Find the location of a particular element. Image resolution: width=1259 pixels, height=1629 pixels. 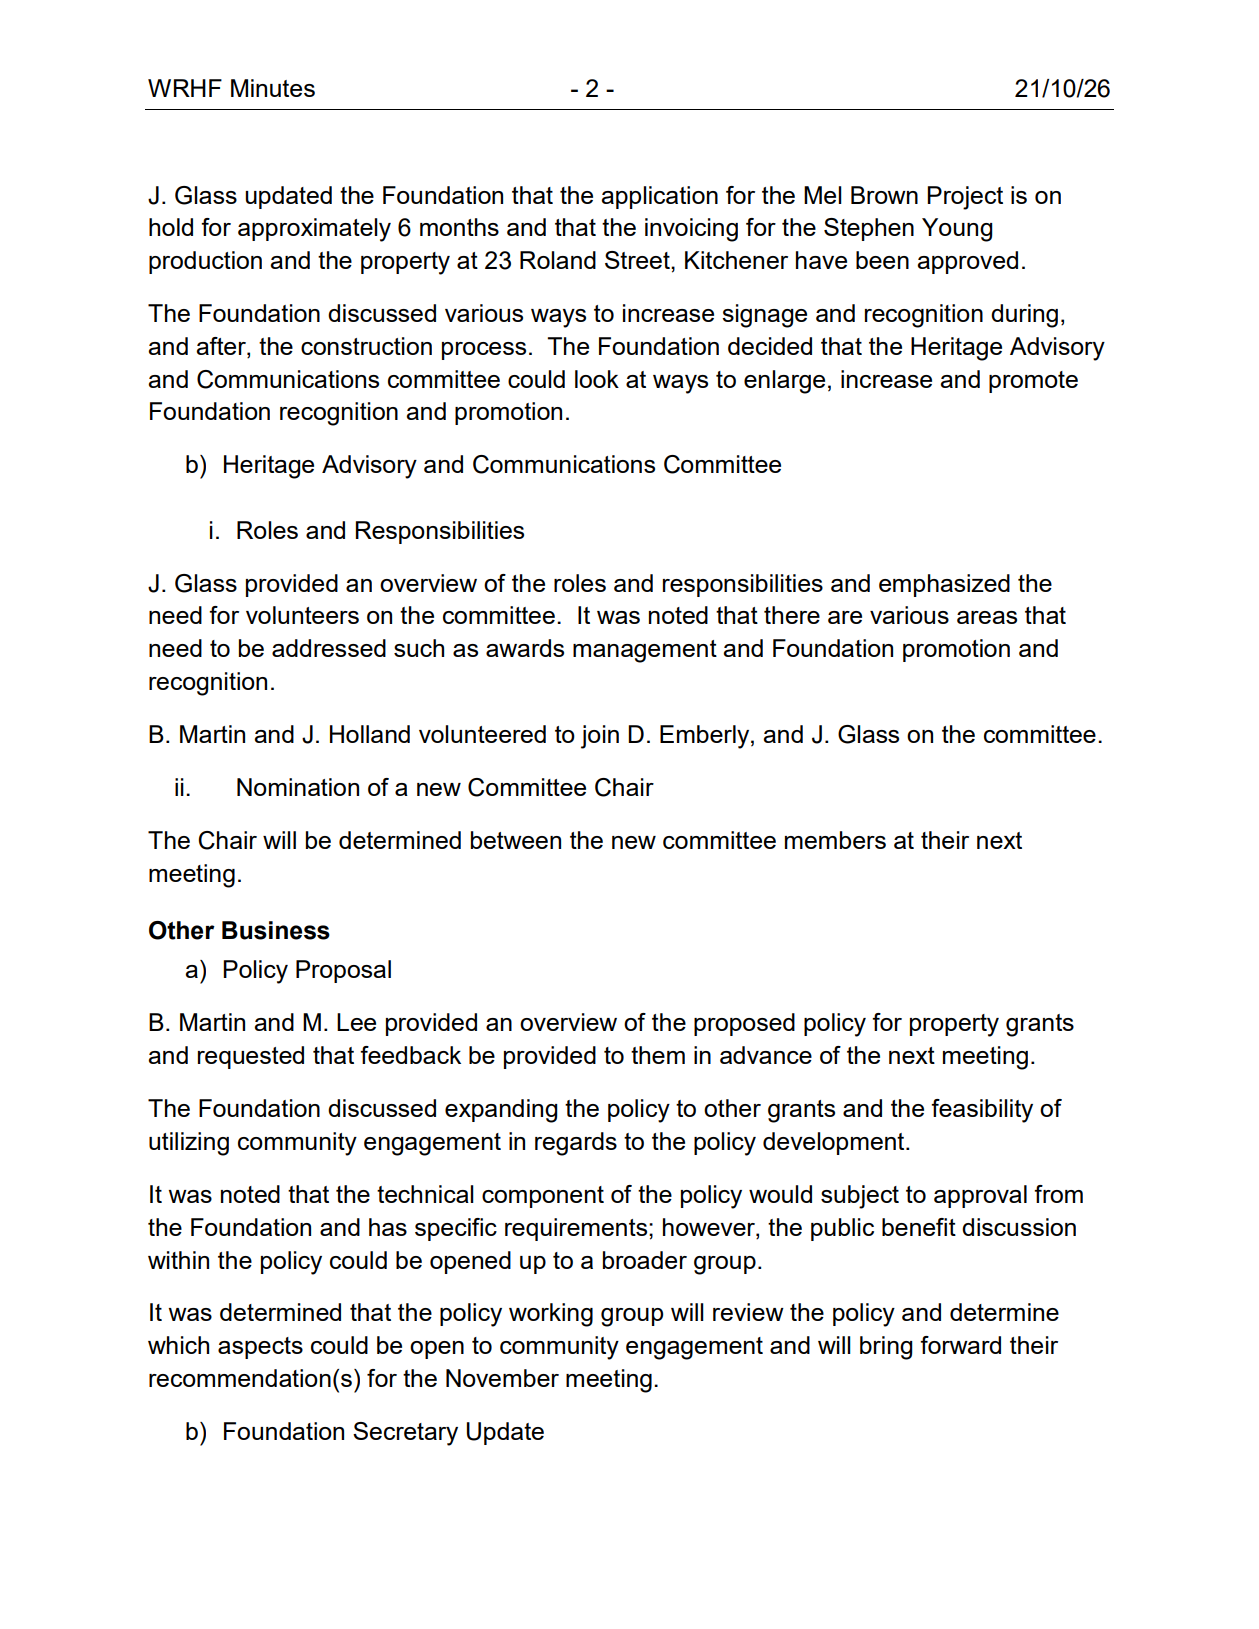

feasibility is located at coordinates (982, 1111).
